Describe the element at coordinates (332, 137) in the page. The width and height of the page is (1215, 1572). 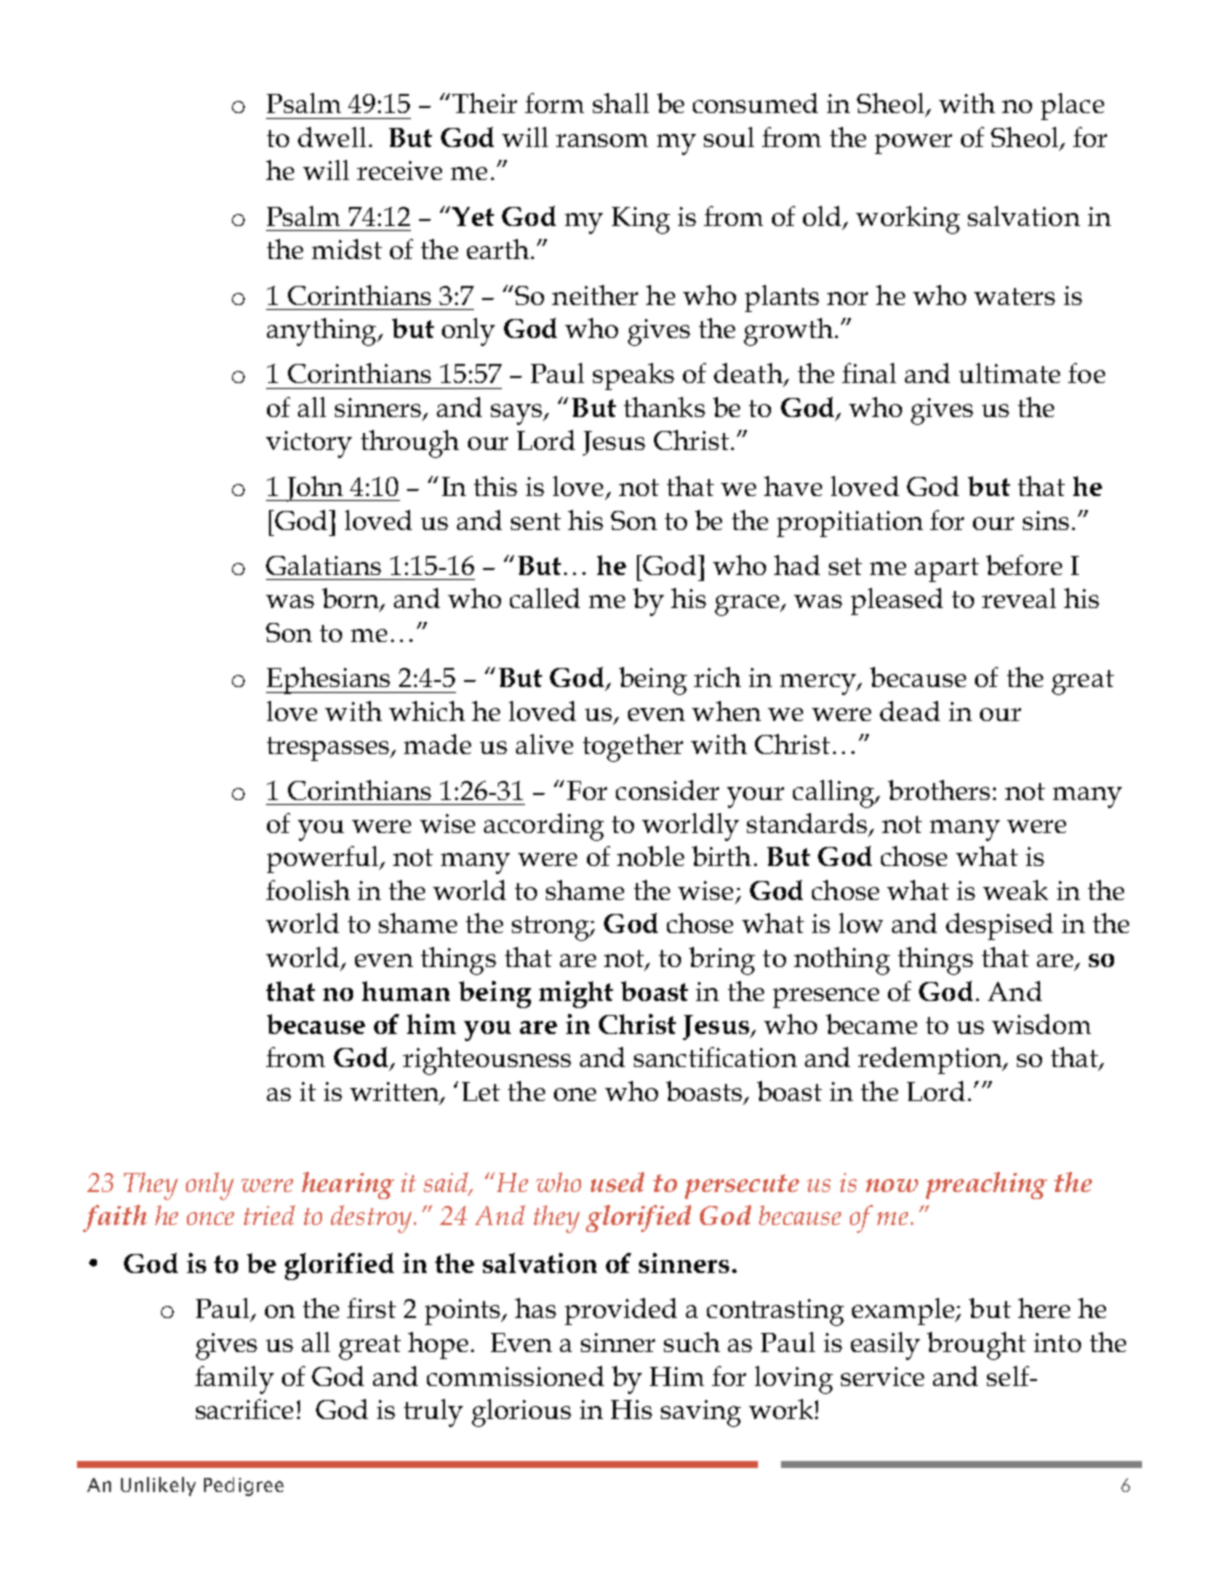
I see `dwell` at that location.
